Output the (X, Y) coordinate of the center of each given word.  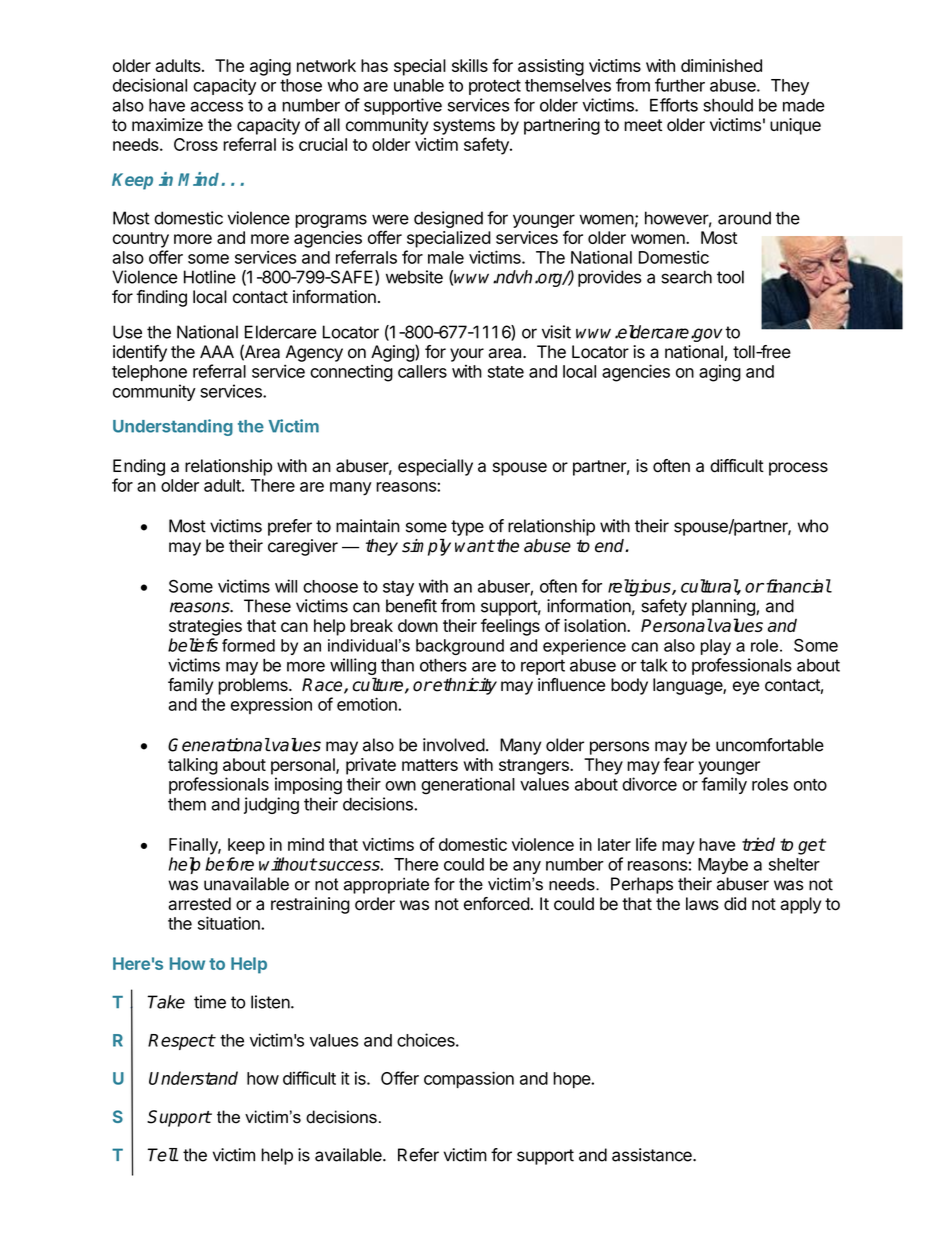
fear (678, 764)
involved (454, 745)
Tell (162, 1155)
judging (271, 805)
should (728, 105)
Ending (139, 467)
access (216, 107)
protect (495, 87)
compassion (469, 1079)
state (506, 372)
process (798, 469)
